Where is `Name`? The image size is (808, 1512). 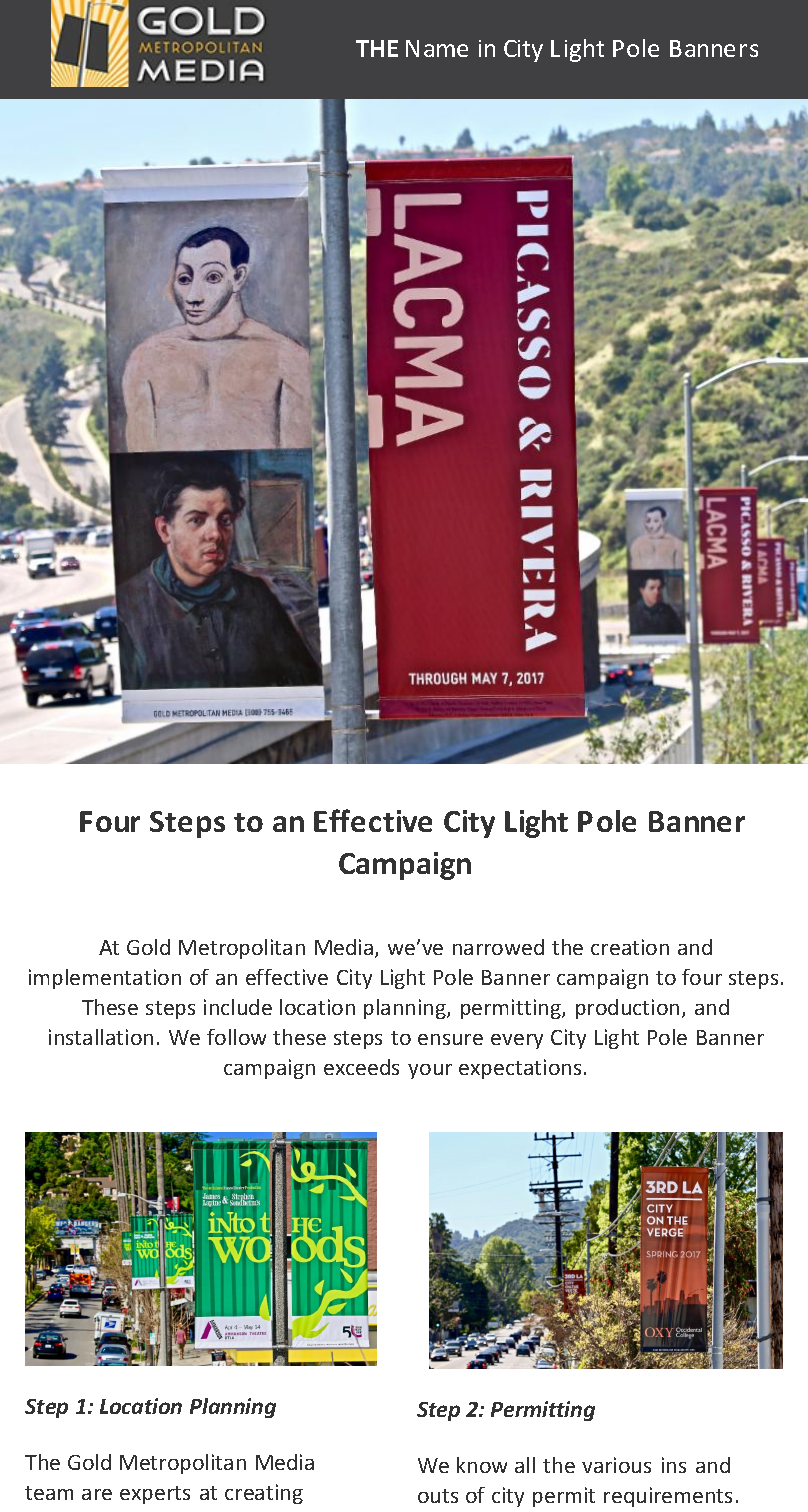 Name is located at coordinates (437, 48).
